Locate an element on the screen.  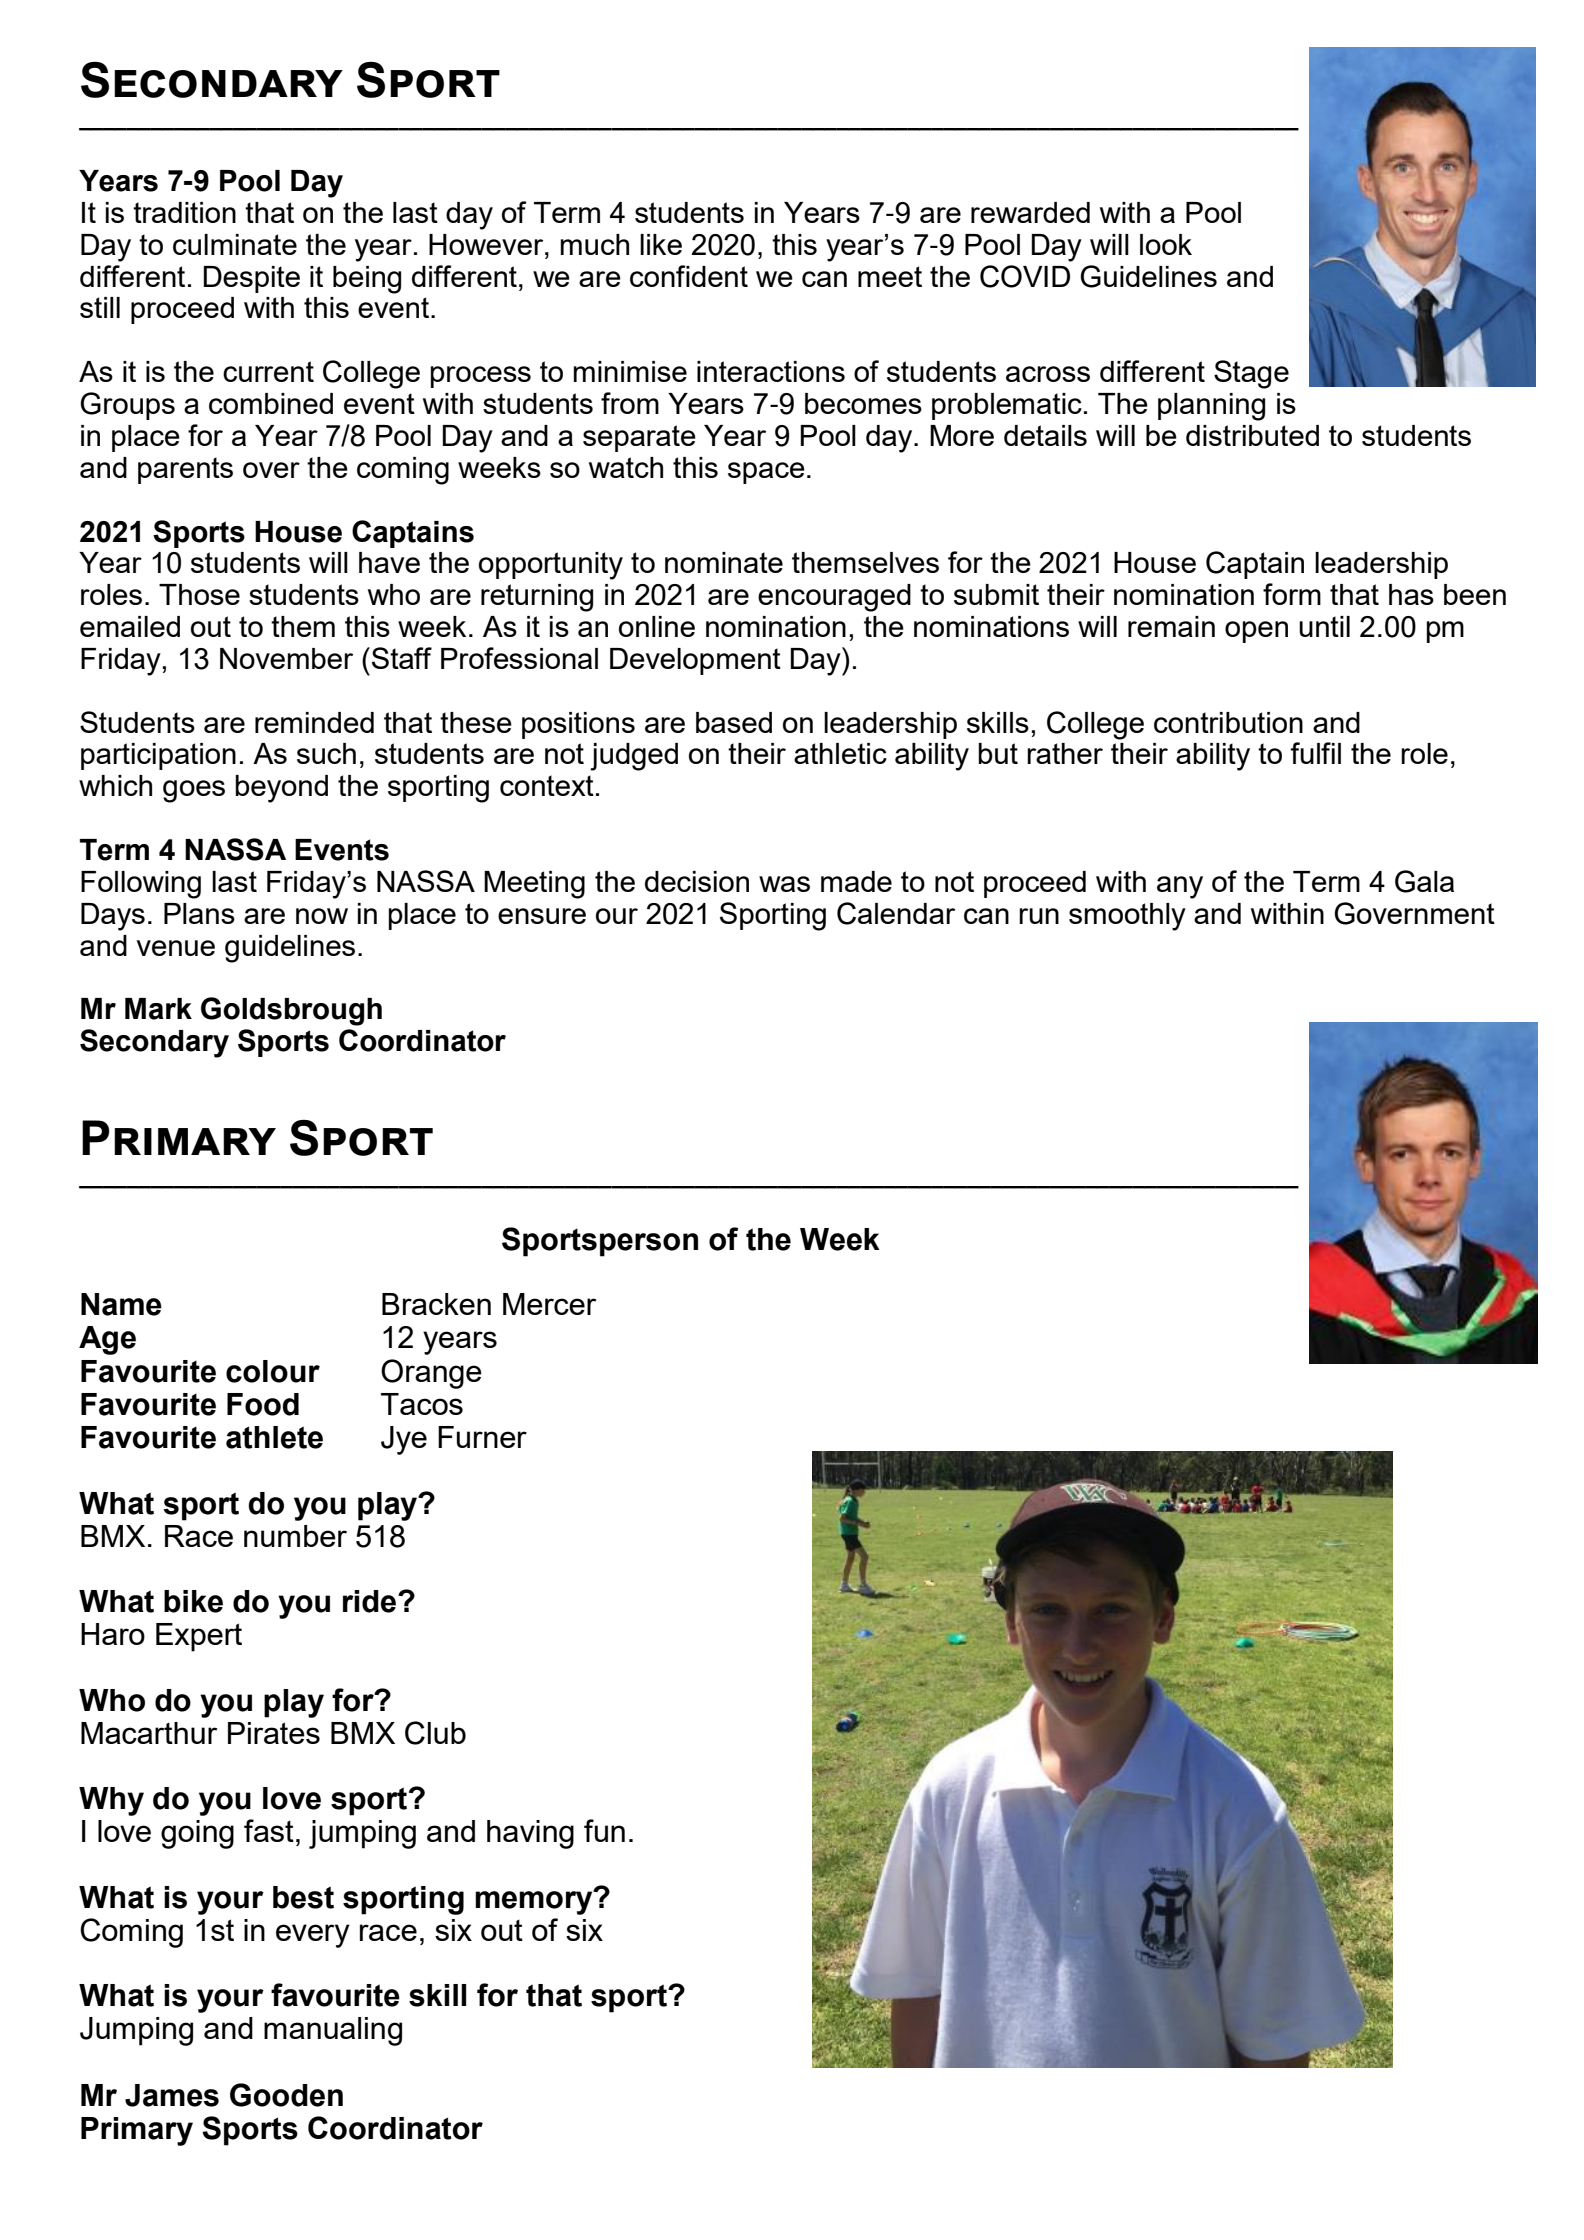
fulfil is located at coordinates (1315, 753).
